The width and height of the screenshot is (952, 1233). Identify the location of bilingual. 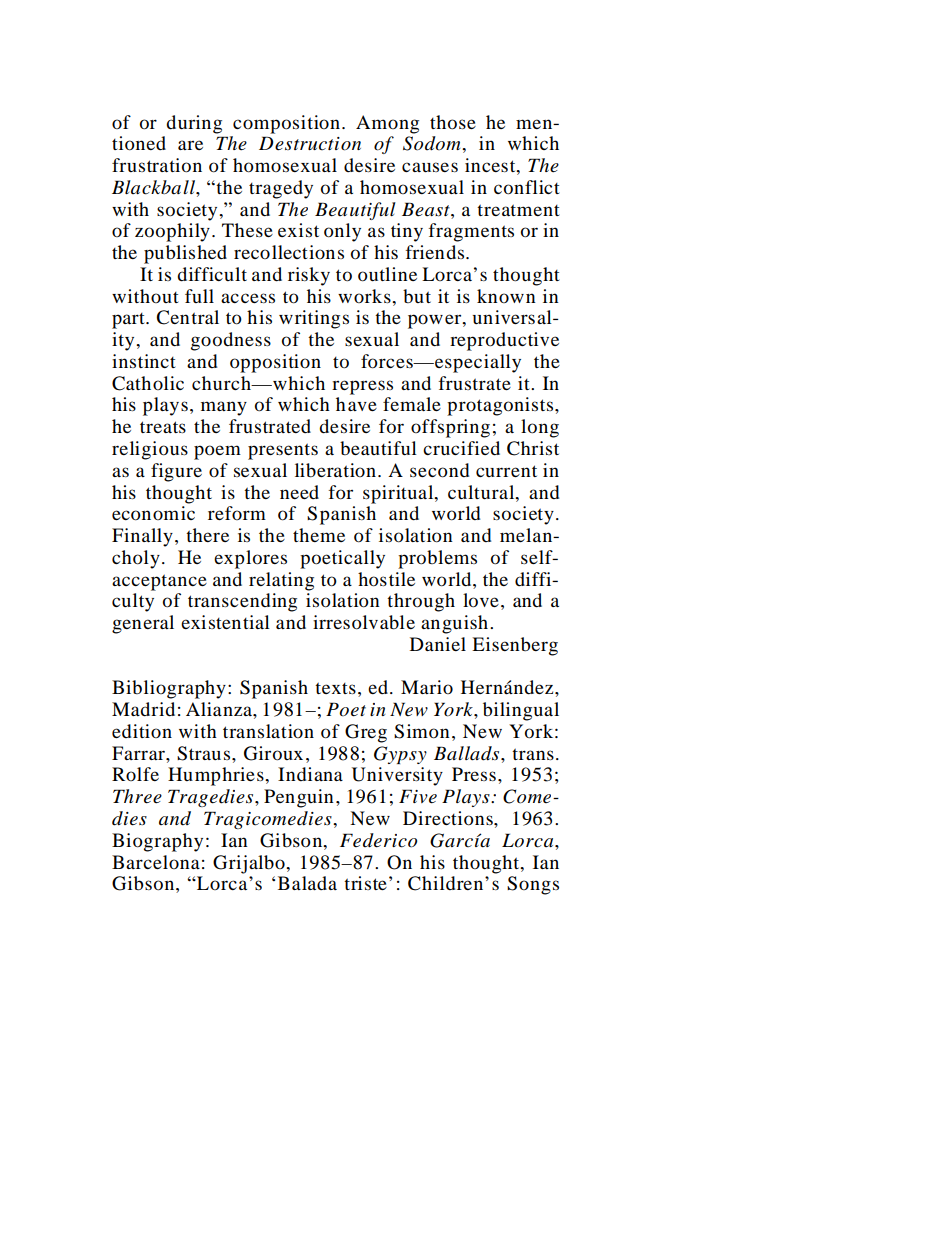
(521, 711).
